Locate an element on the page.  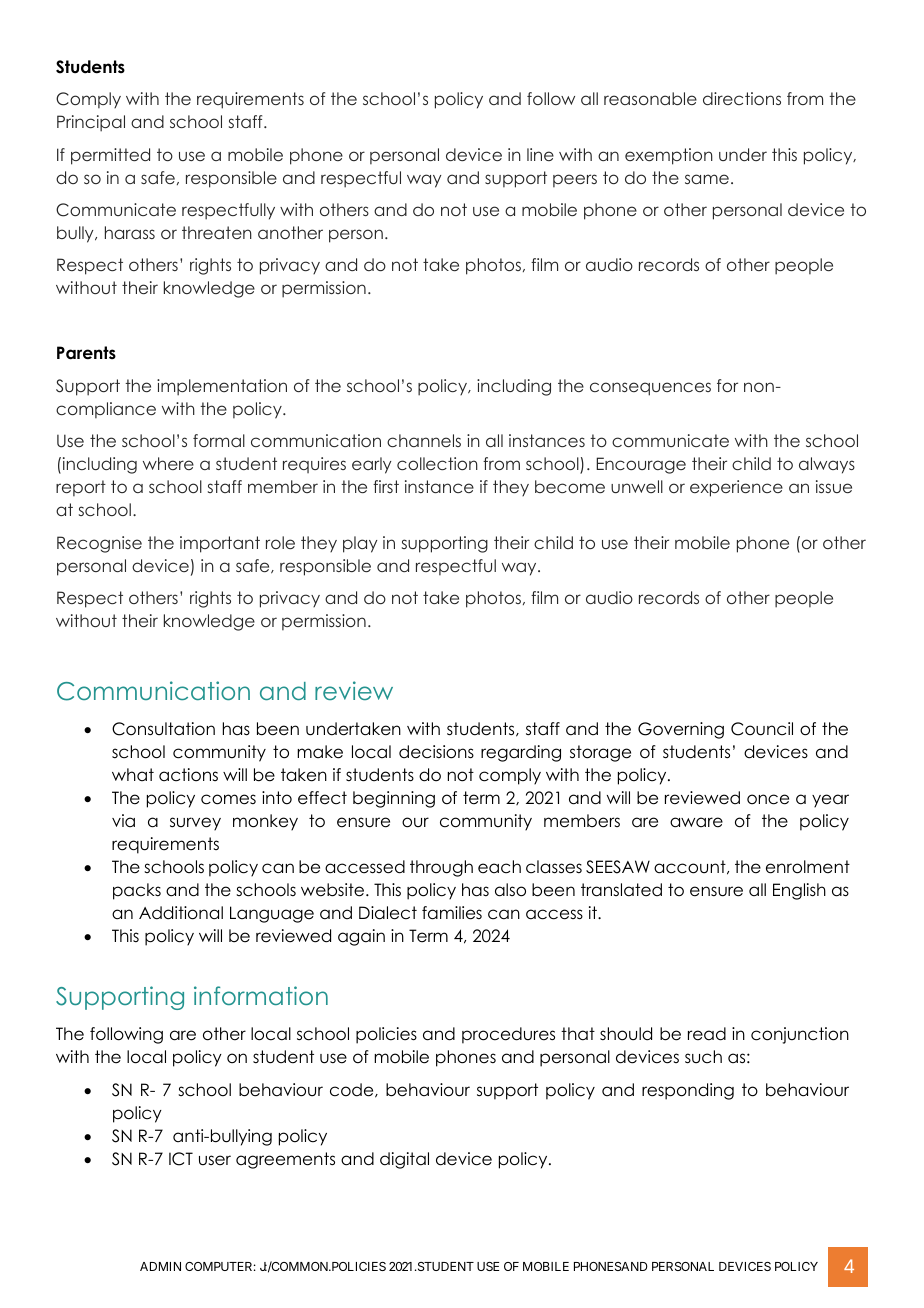
where is located at coordinates (168, 463).
